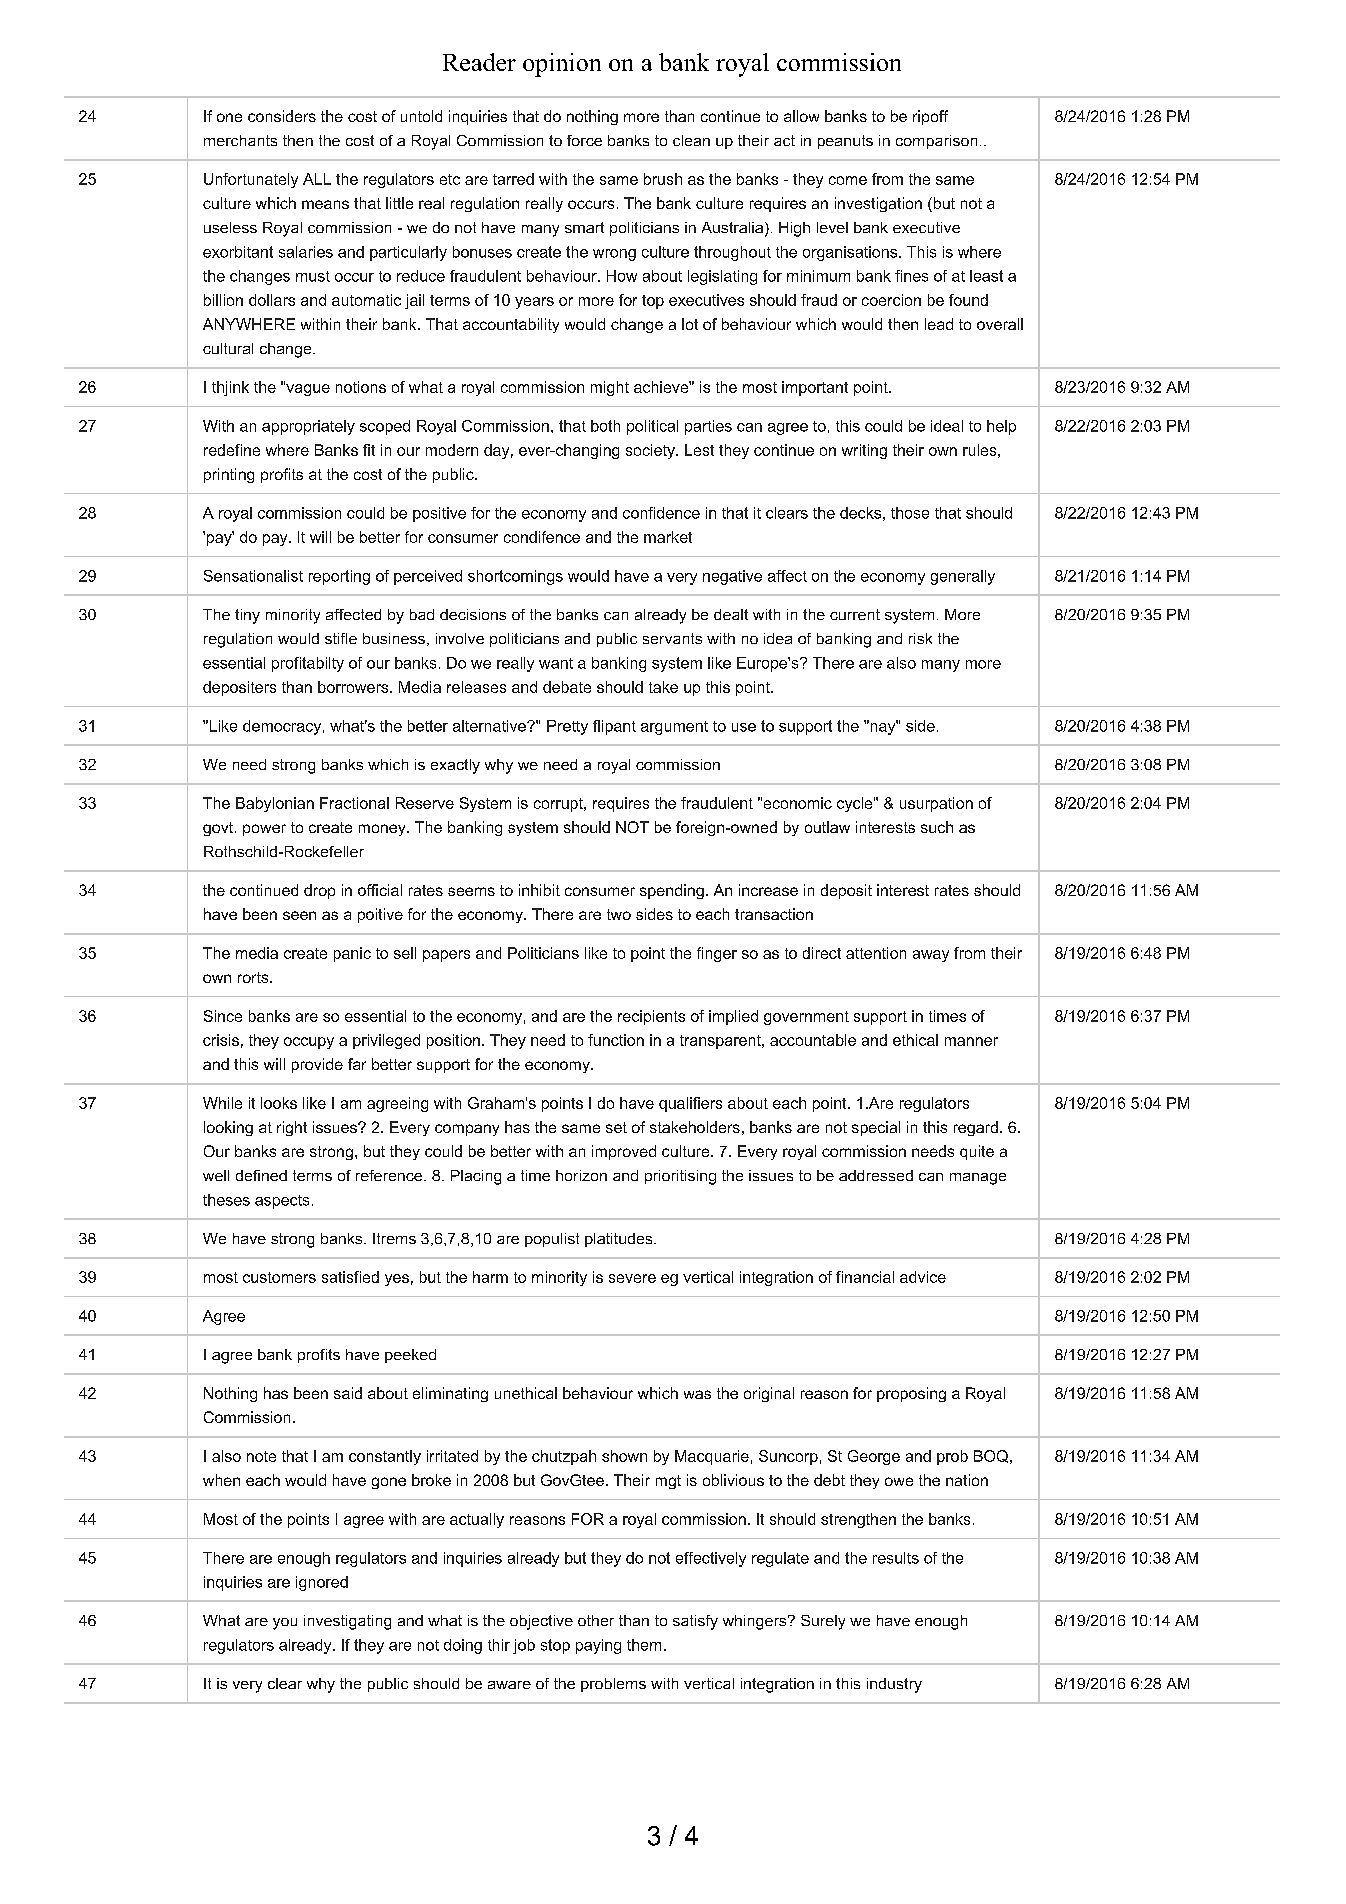 This page has height=1904, width=1346. Describe the element at coordinates (584, 140) in the page. I see `force` at that location.
